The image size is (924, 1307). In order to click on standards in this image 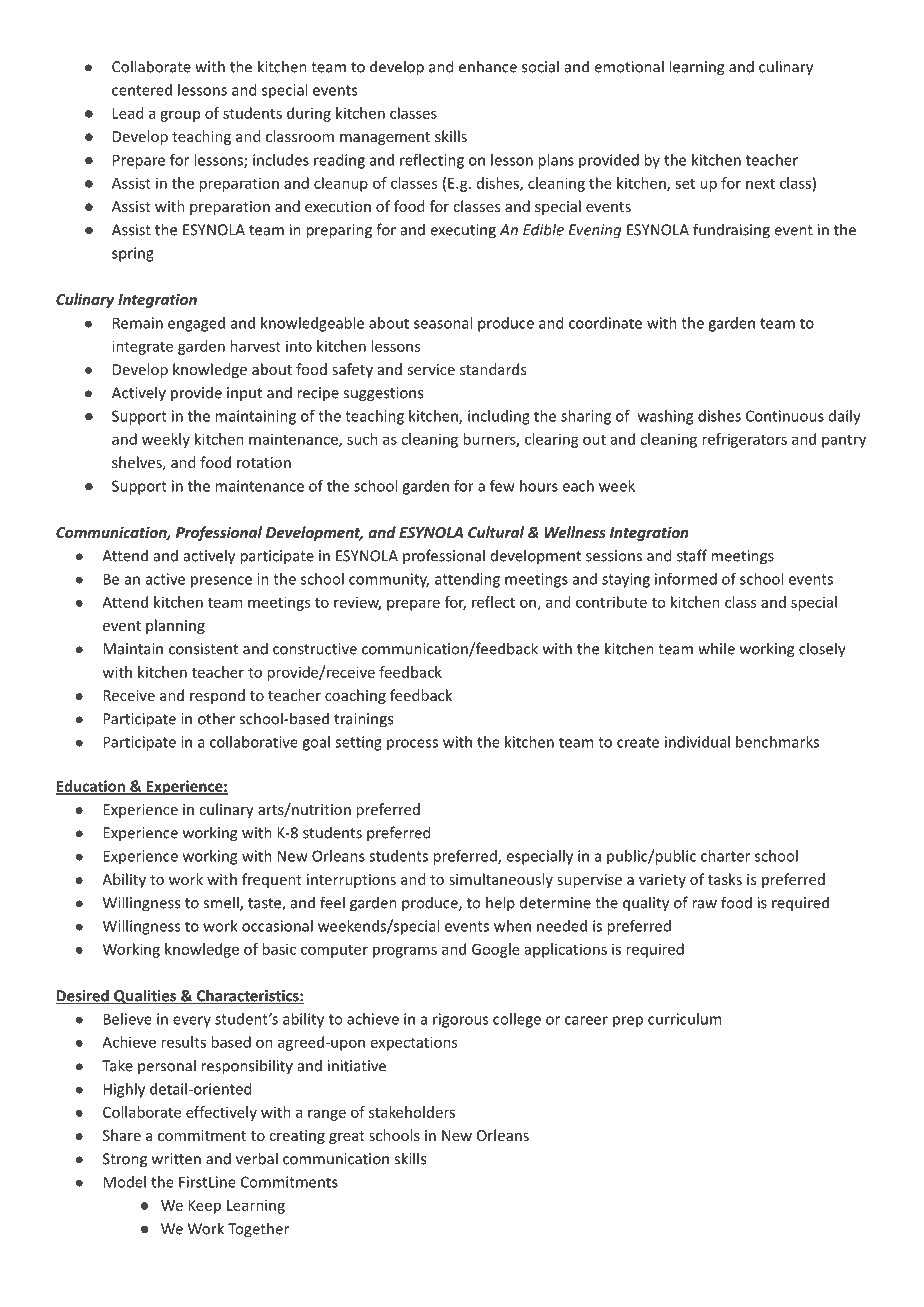, I will do `click(493, 369)`.
